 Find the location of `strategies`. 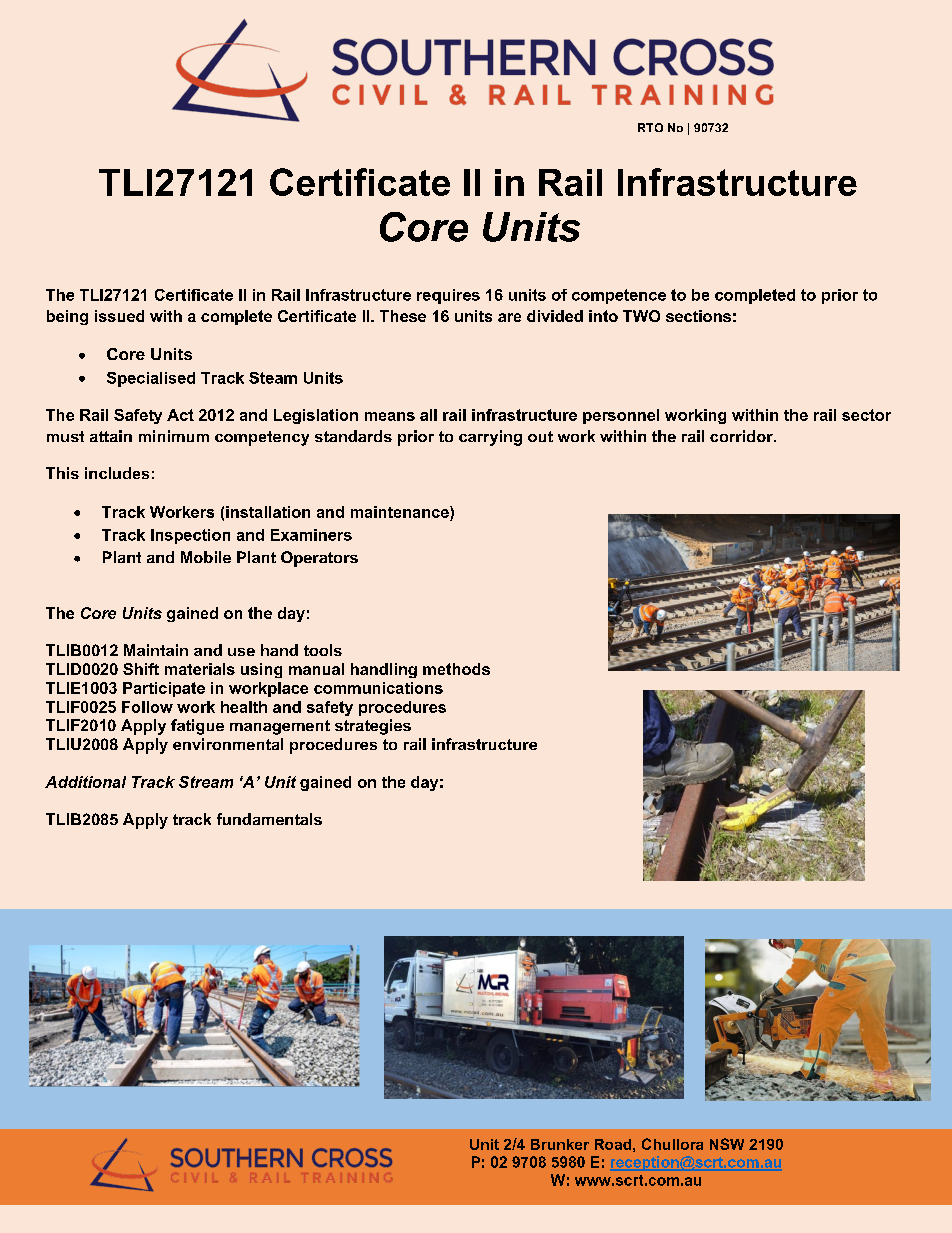

strategies is located at coordinates (373, 727).
